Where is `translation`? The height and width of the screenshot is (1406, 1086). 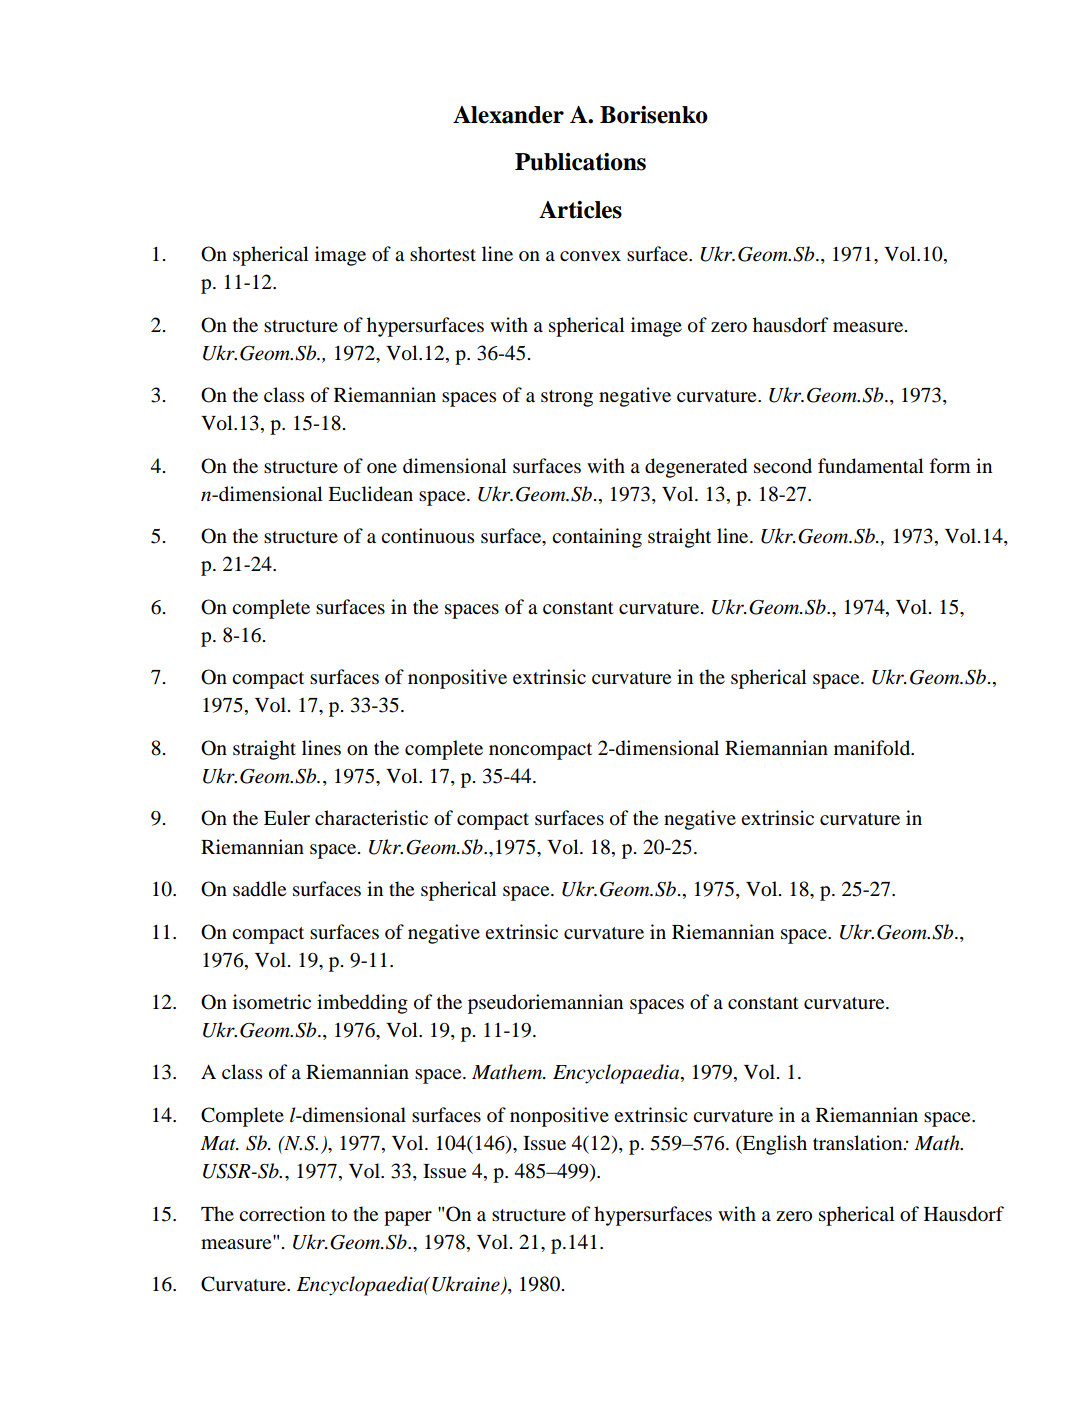
translation is located at coordinates (859, 1143).
